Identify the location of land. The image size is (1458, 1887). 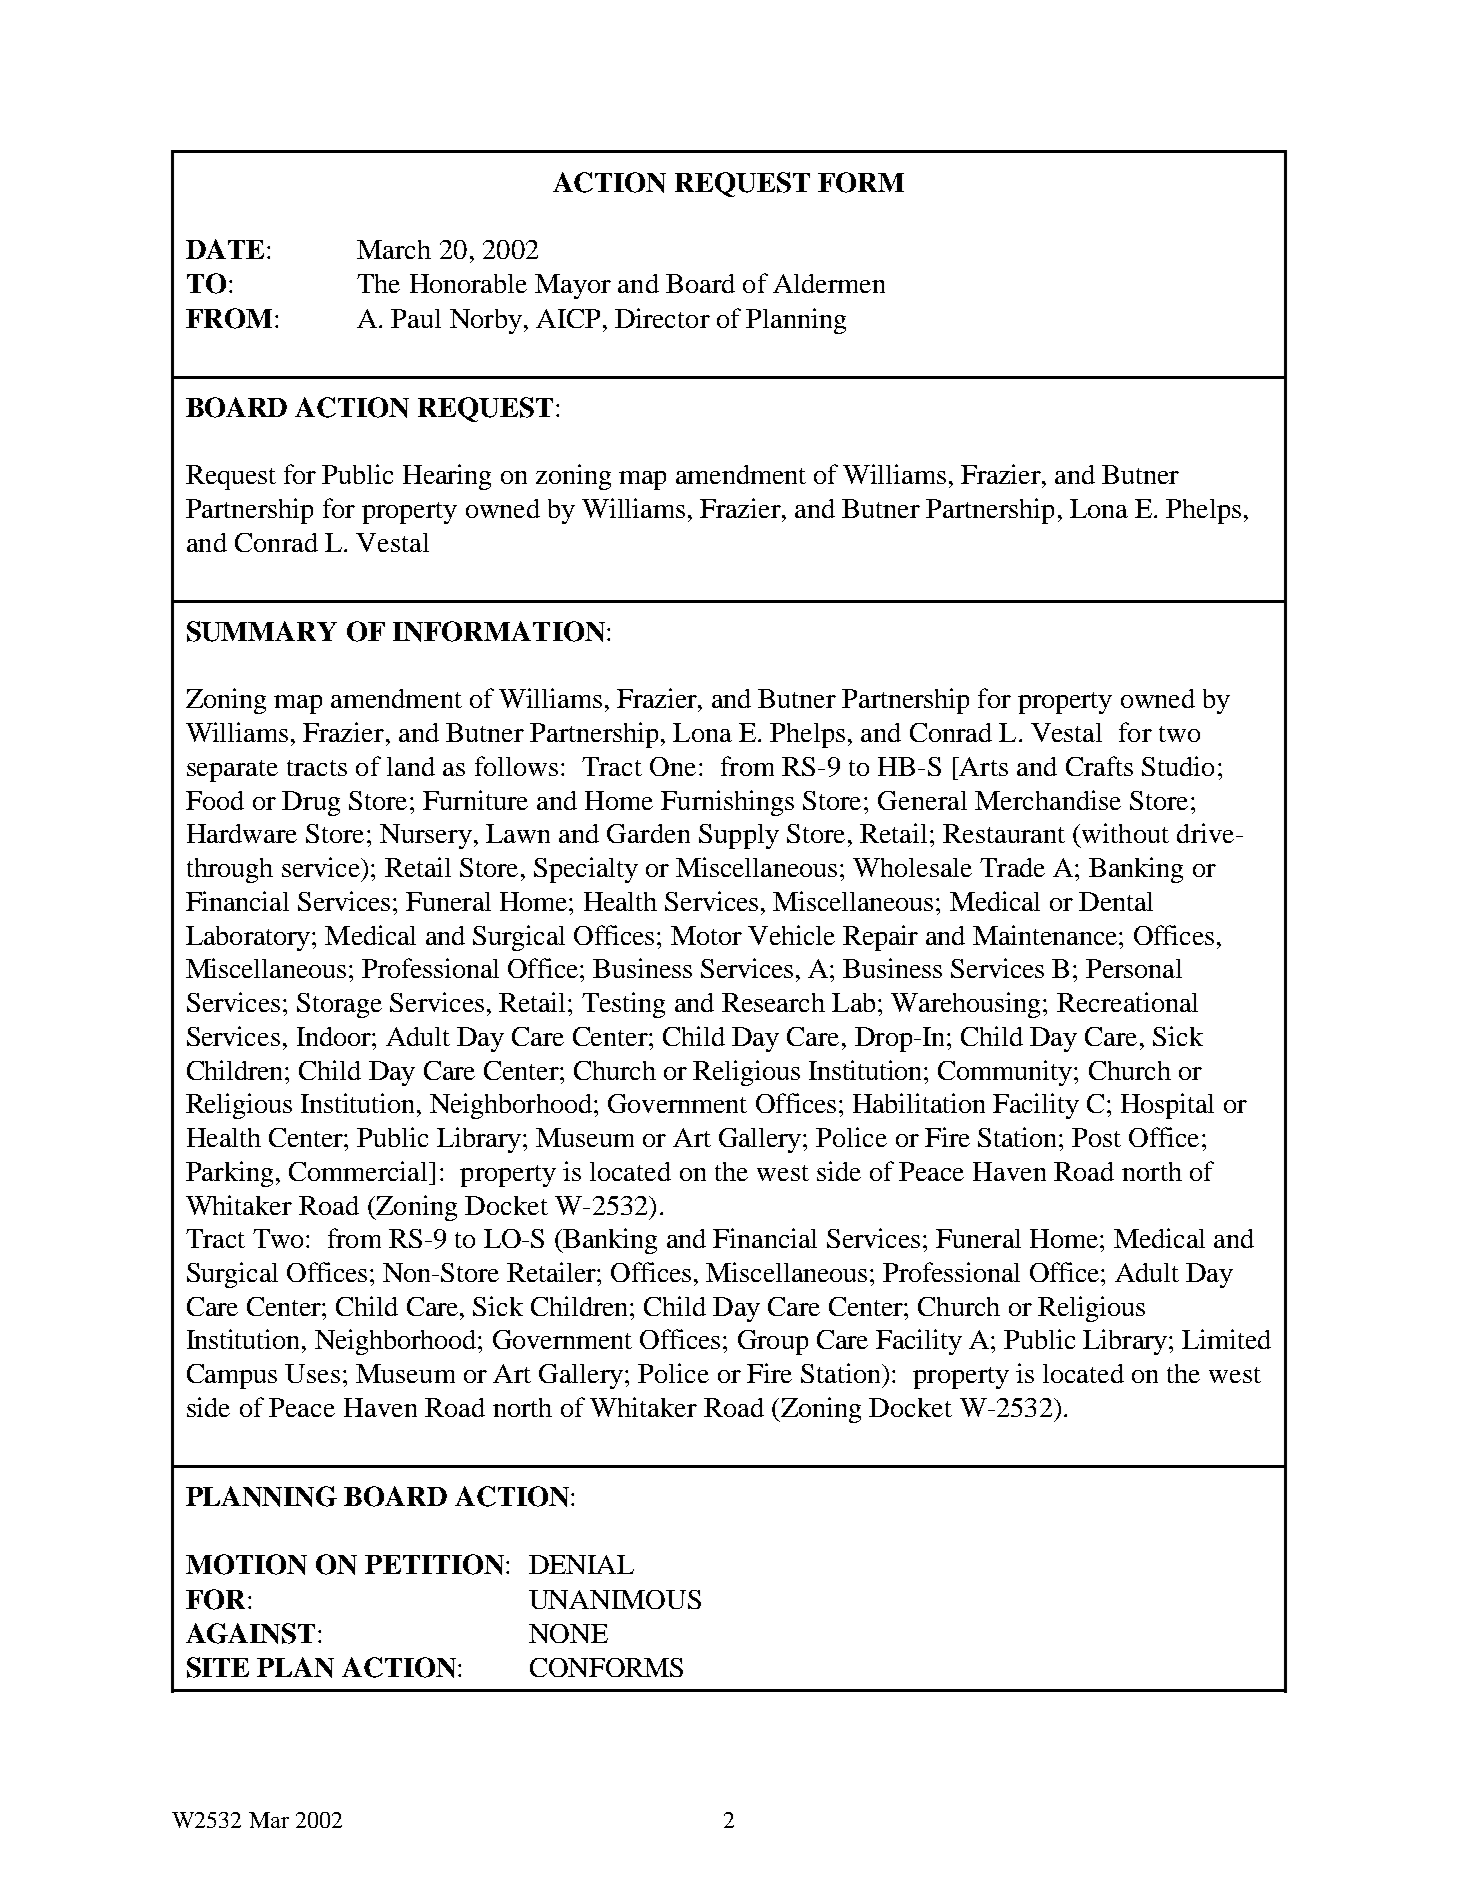
(411, 766).
